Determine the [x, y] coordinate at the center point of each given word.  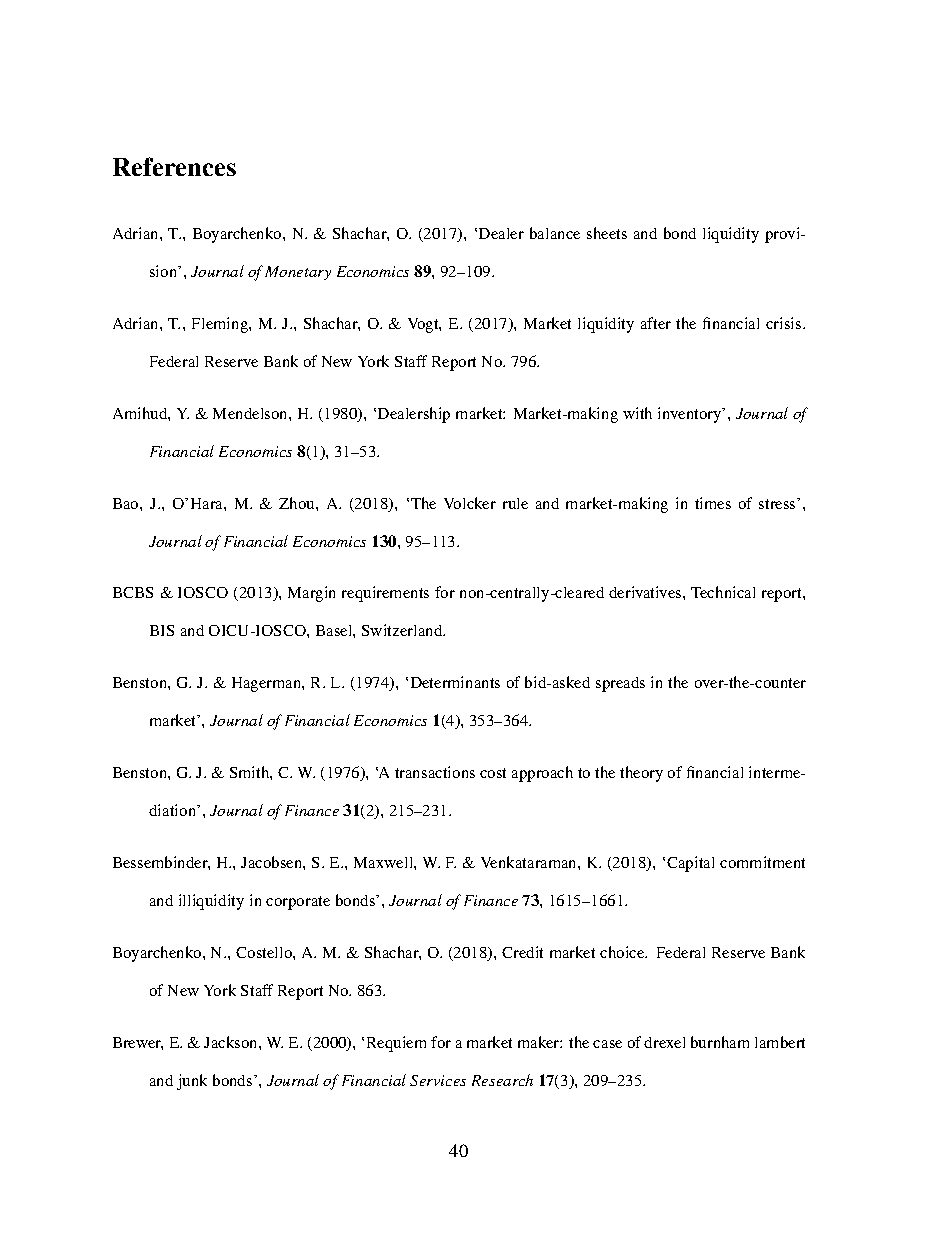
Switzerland [403, 630]
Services [438, 1080]
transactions [435, 772]
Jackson [232, 1042]
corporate [298, 903]
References [174, 166]
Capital [690, 864]
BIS [162, 630]
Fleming [221, 325]
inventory [691, 415]
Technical [723, 592]
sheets [607, 233]
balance [555, 233]
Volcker [470, 503]
